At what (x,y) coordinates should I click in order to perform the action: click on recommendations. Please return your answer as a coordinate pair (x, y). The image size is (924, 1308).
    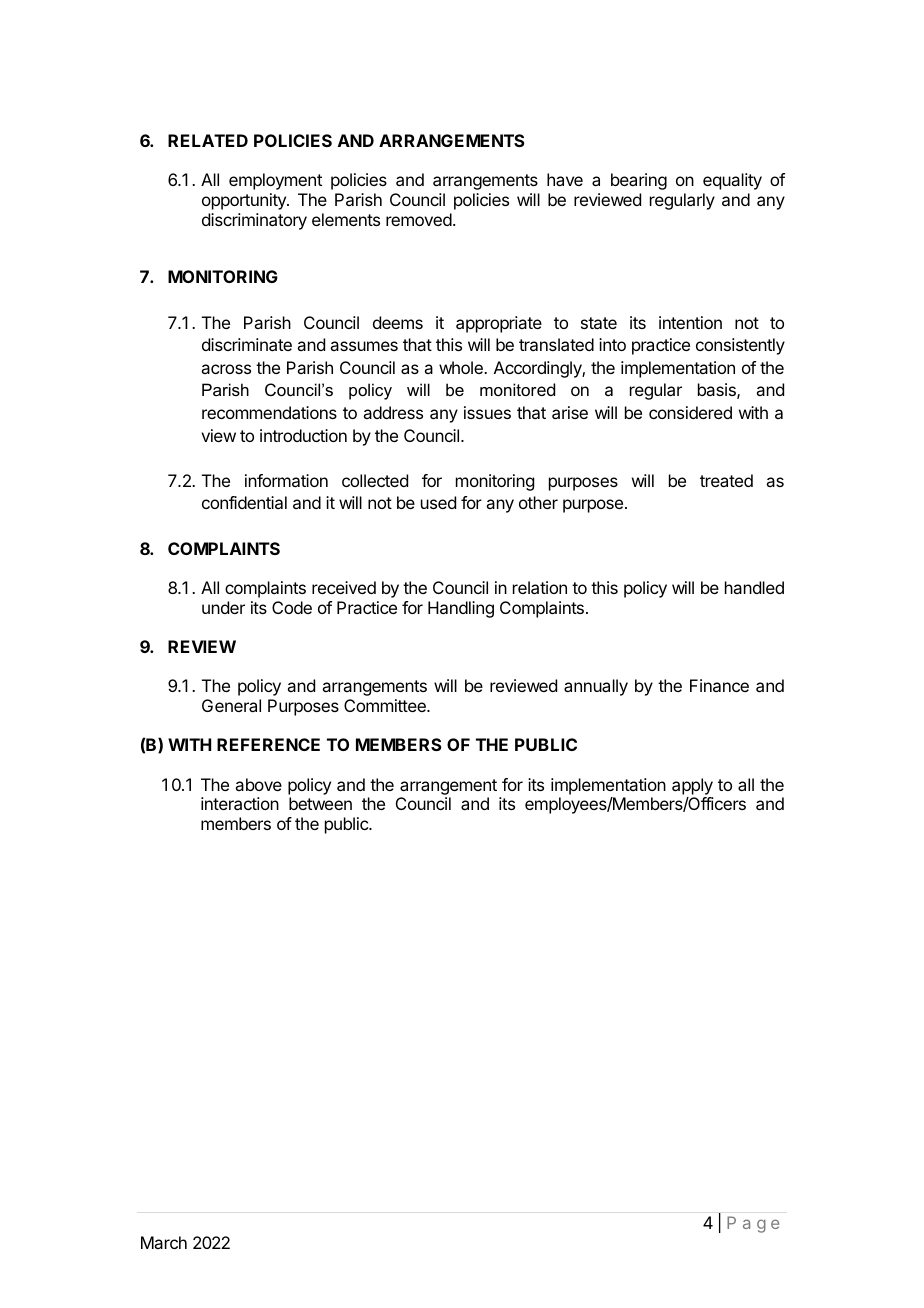
    Looking at the image, I should click on (269, 412).
